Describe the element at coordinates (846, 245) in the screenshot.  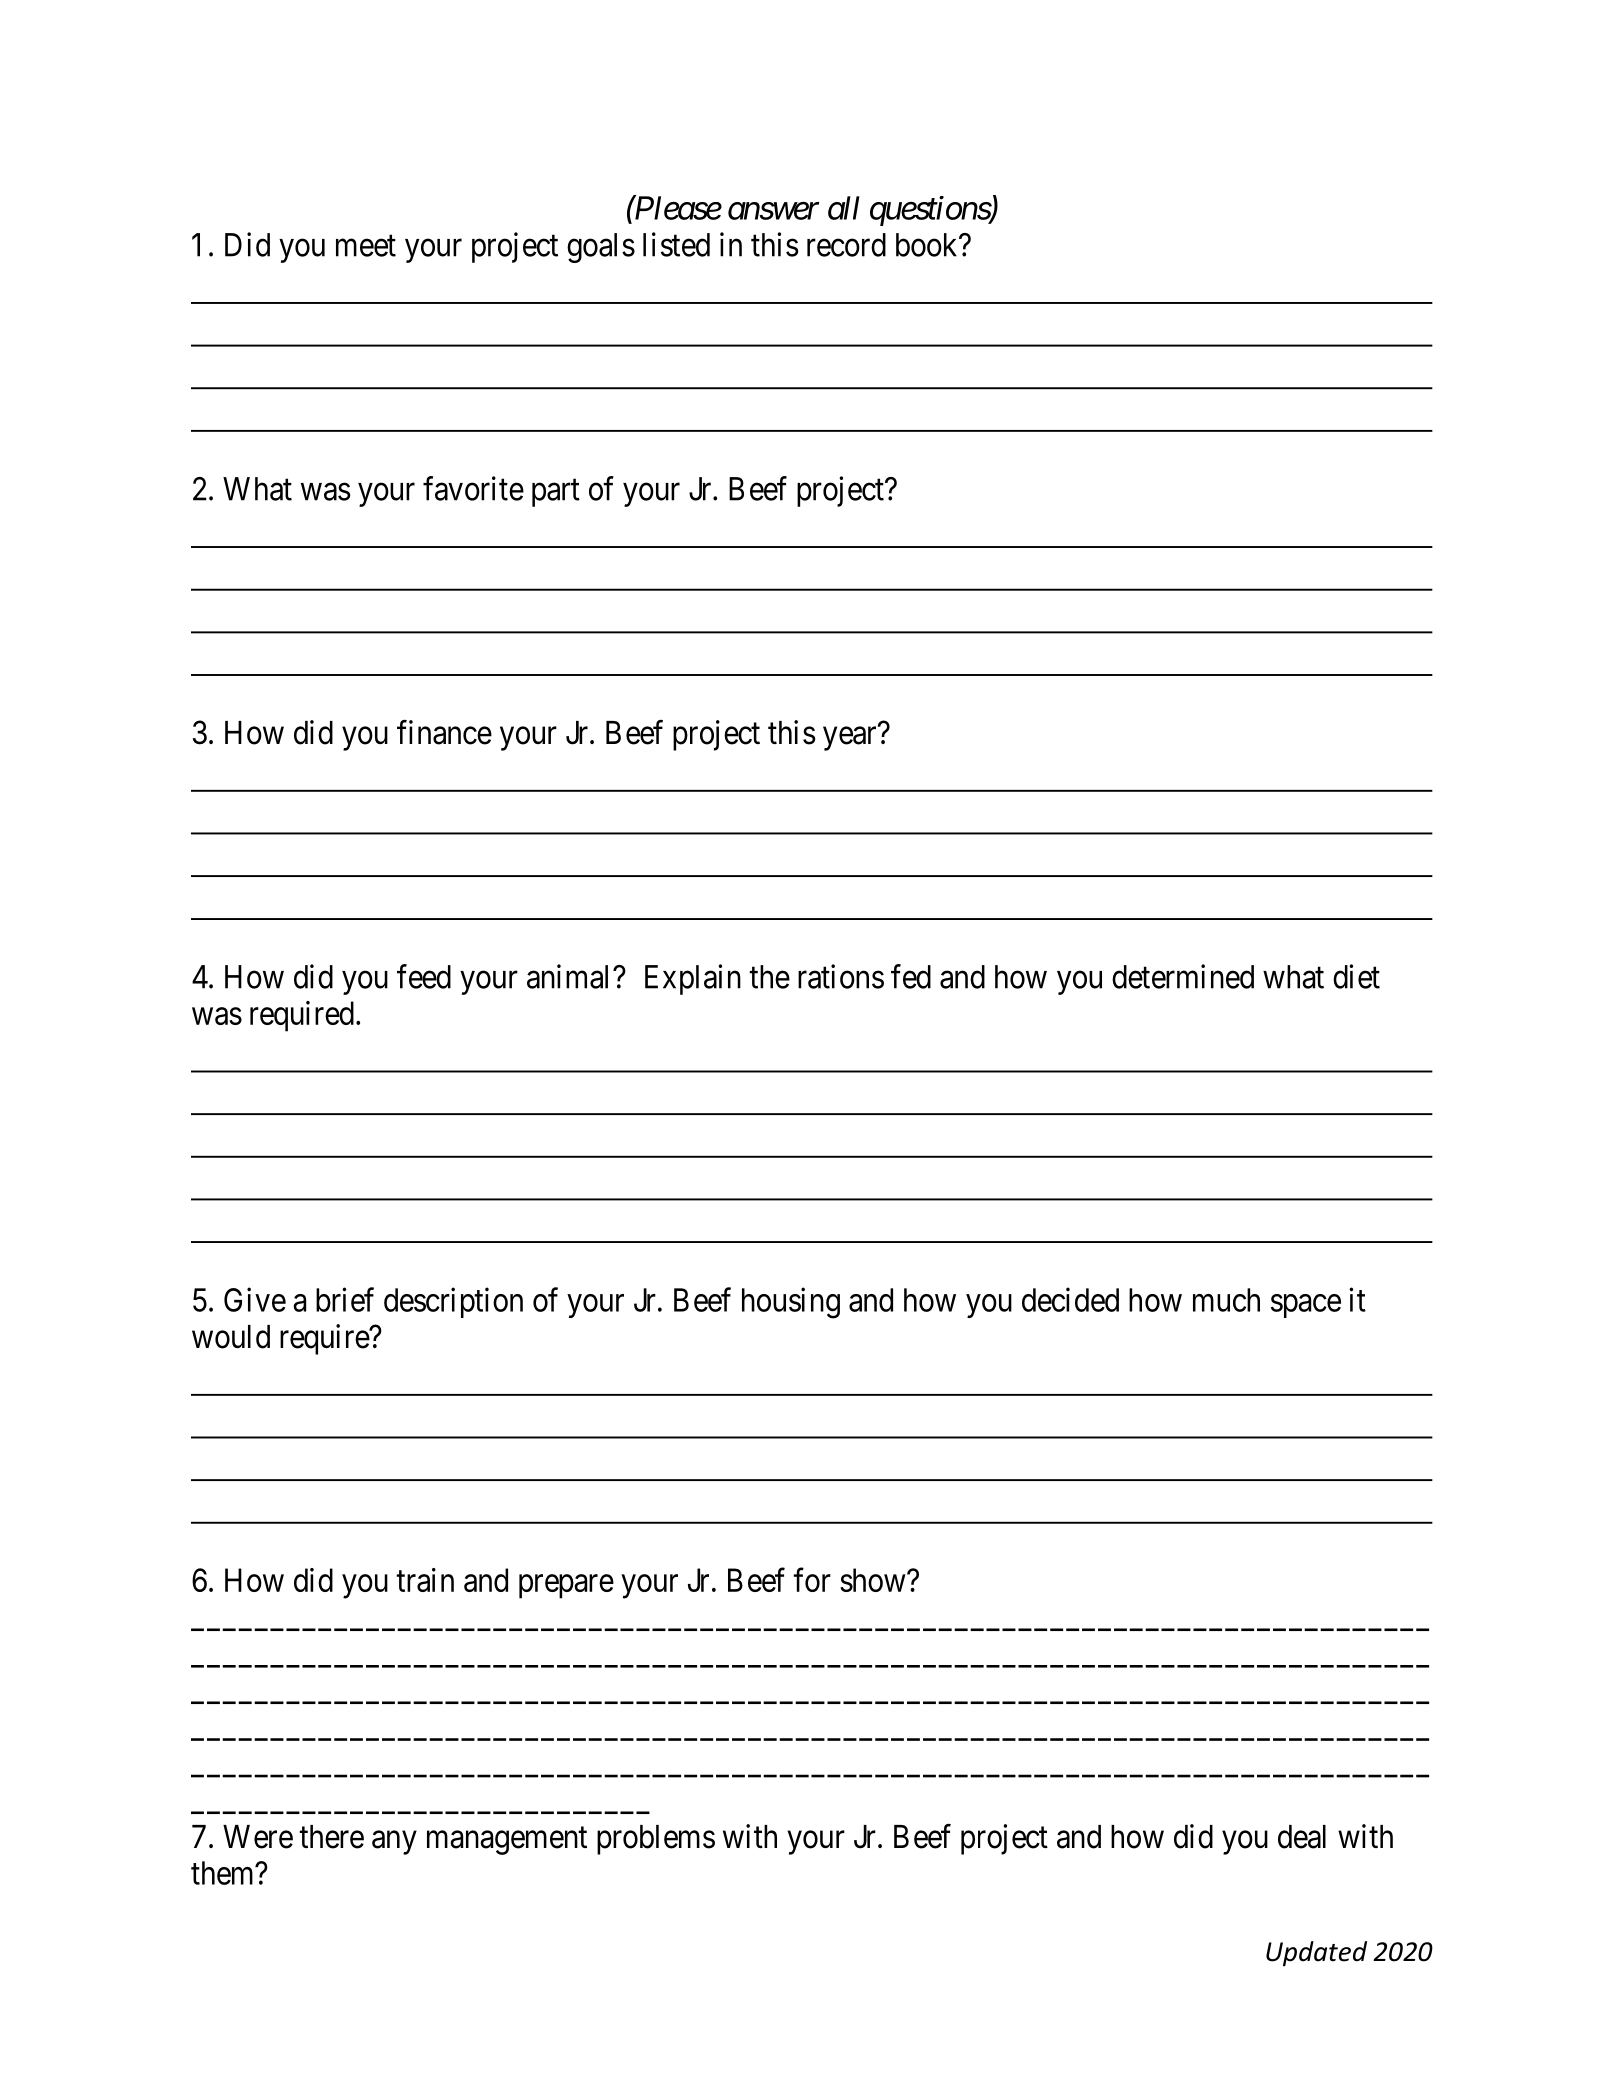
I see `record` at that location.
